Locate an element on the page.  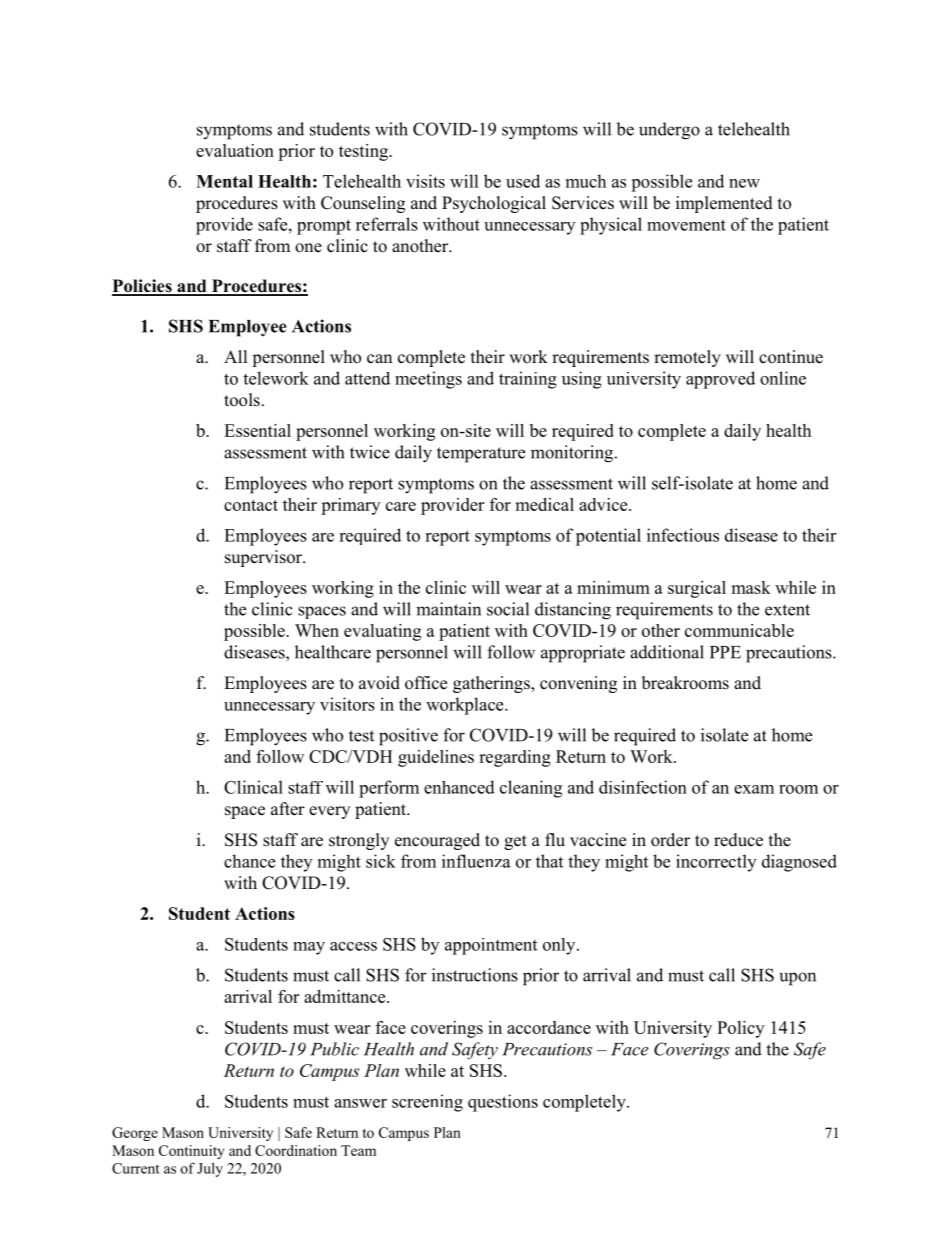
Continuity is located at coordinates (191, 1152).
